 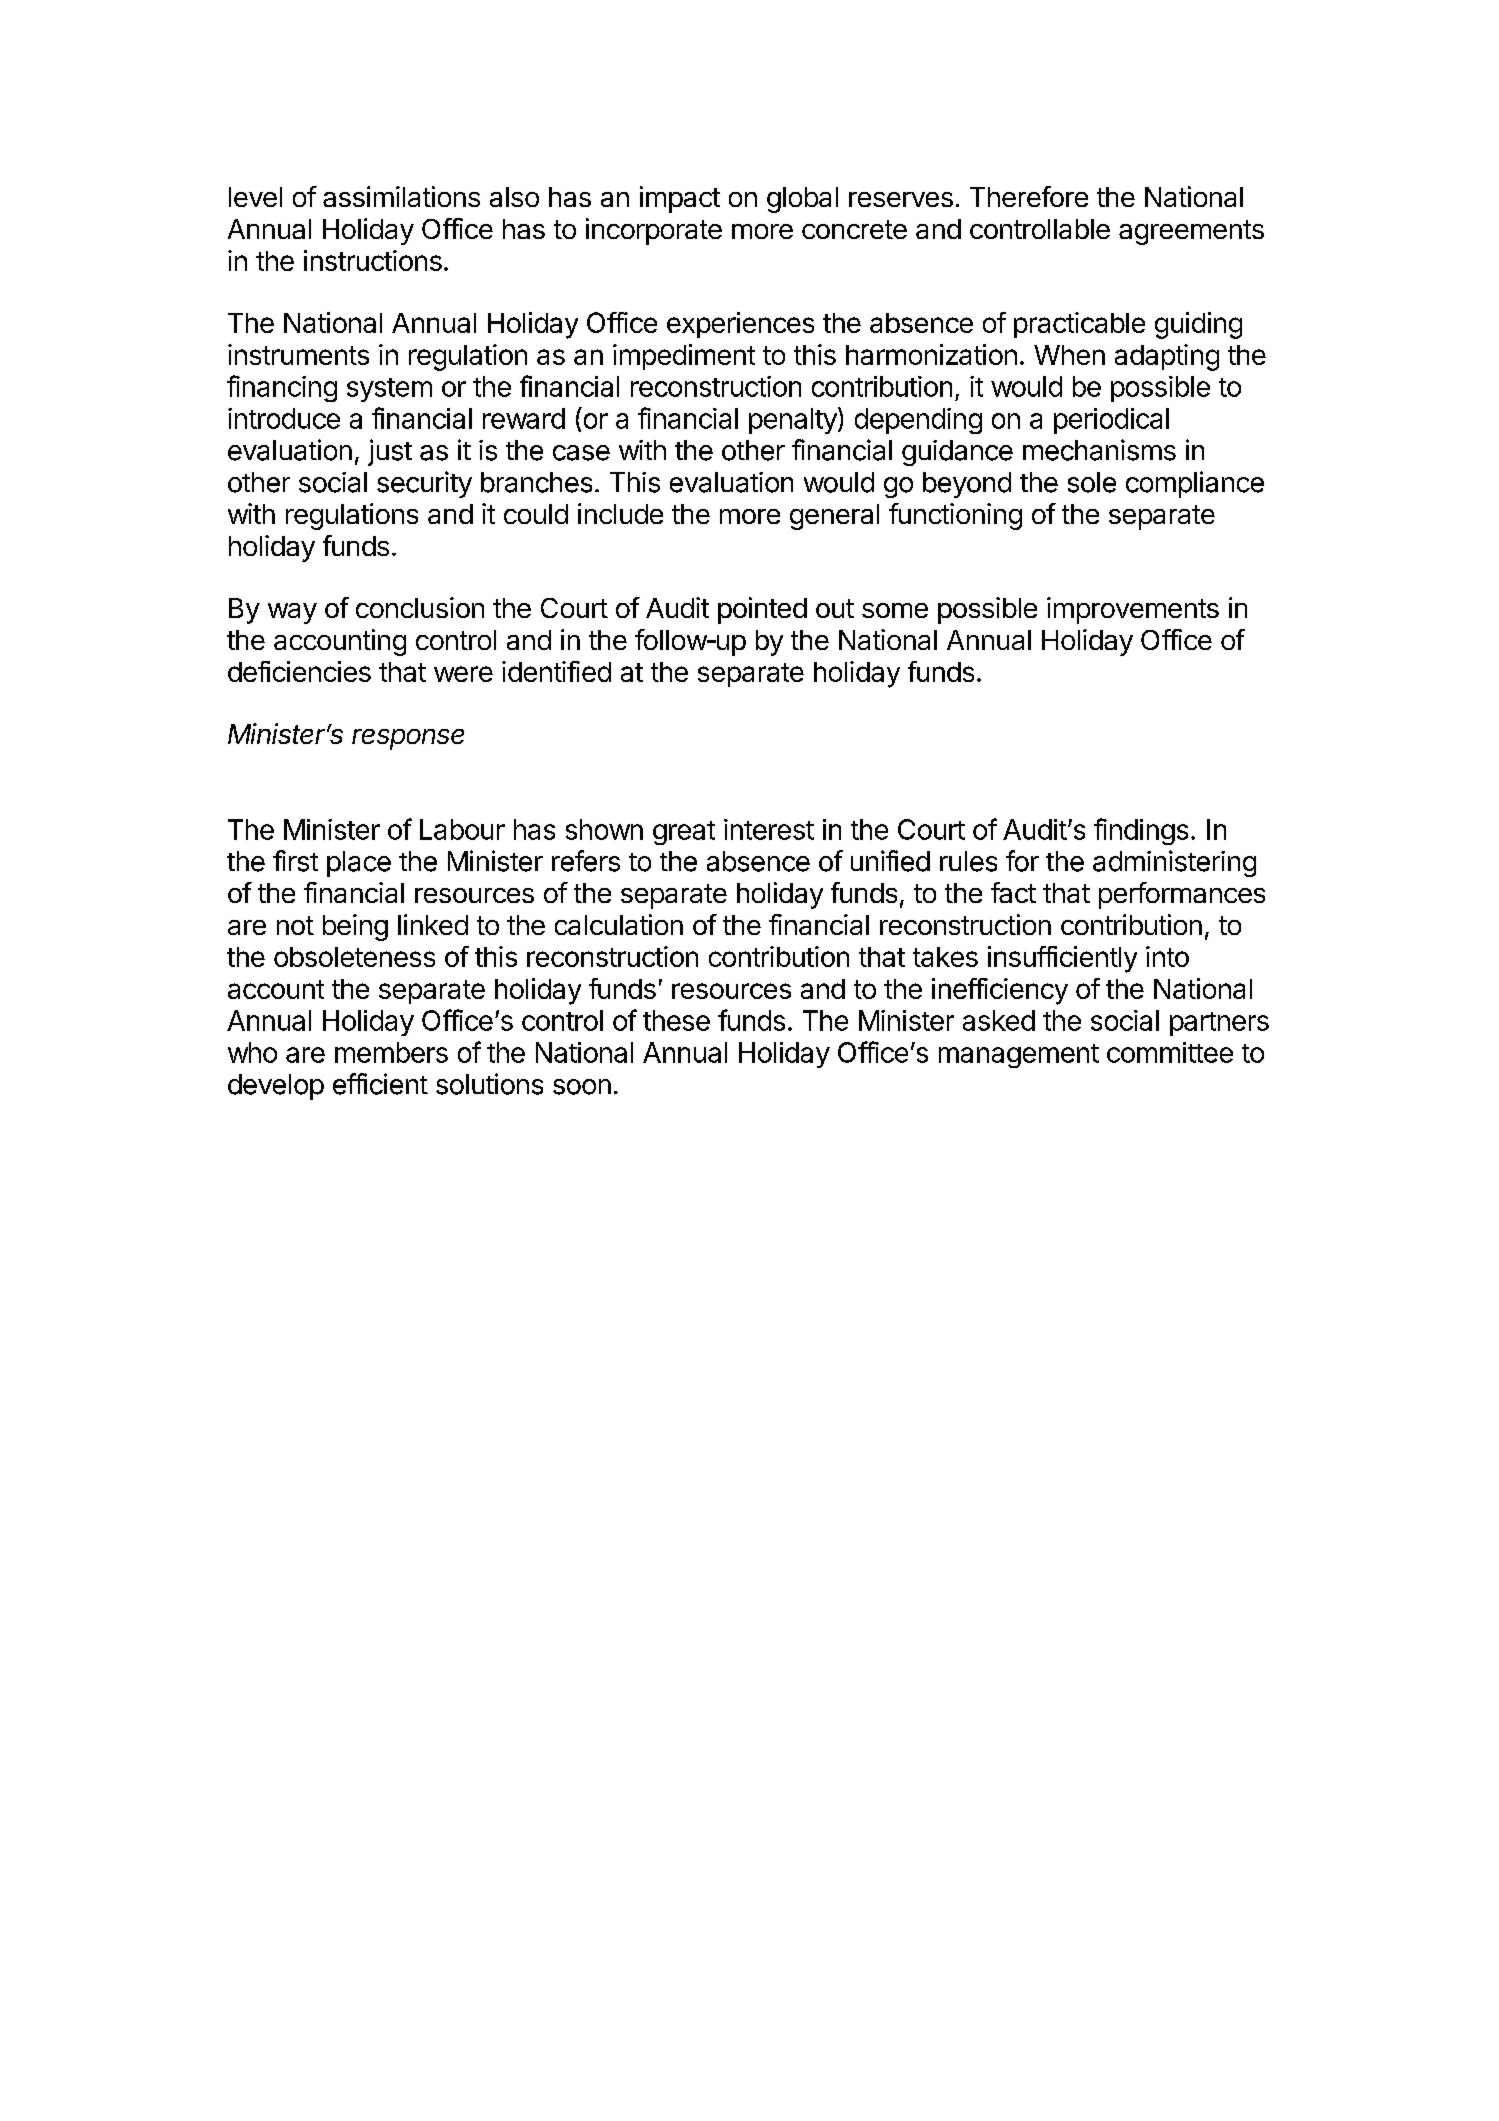 What do you see at coordinates (1191, 232) in the screenshot?
I see `agreements` at bounding box center [1191, 232].
